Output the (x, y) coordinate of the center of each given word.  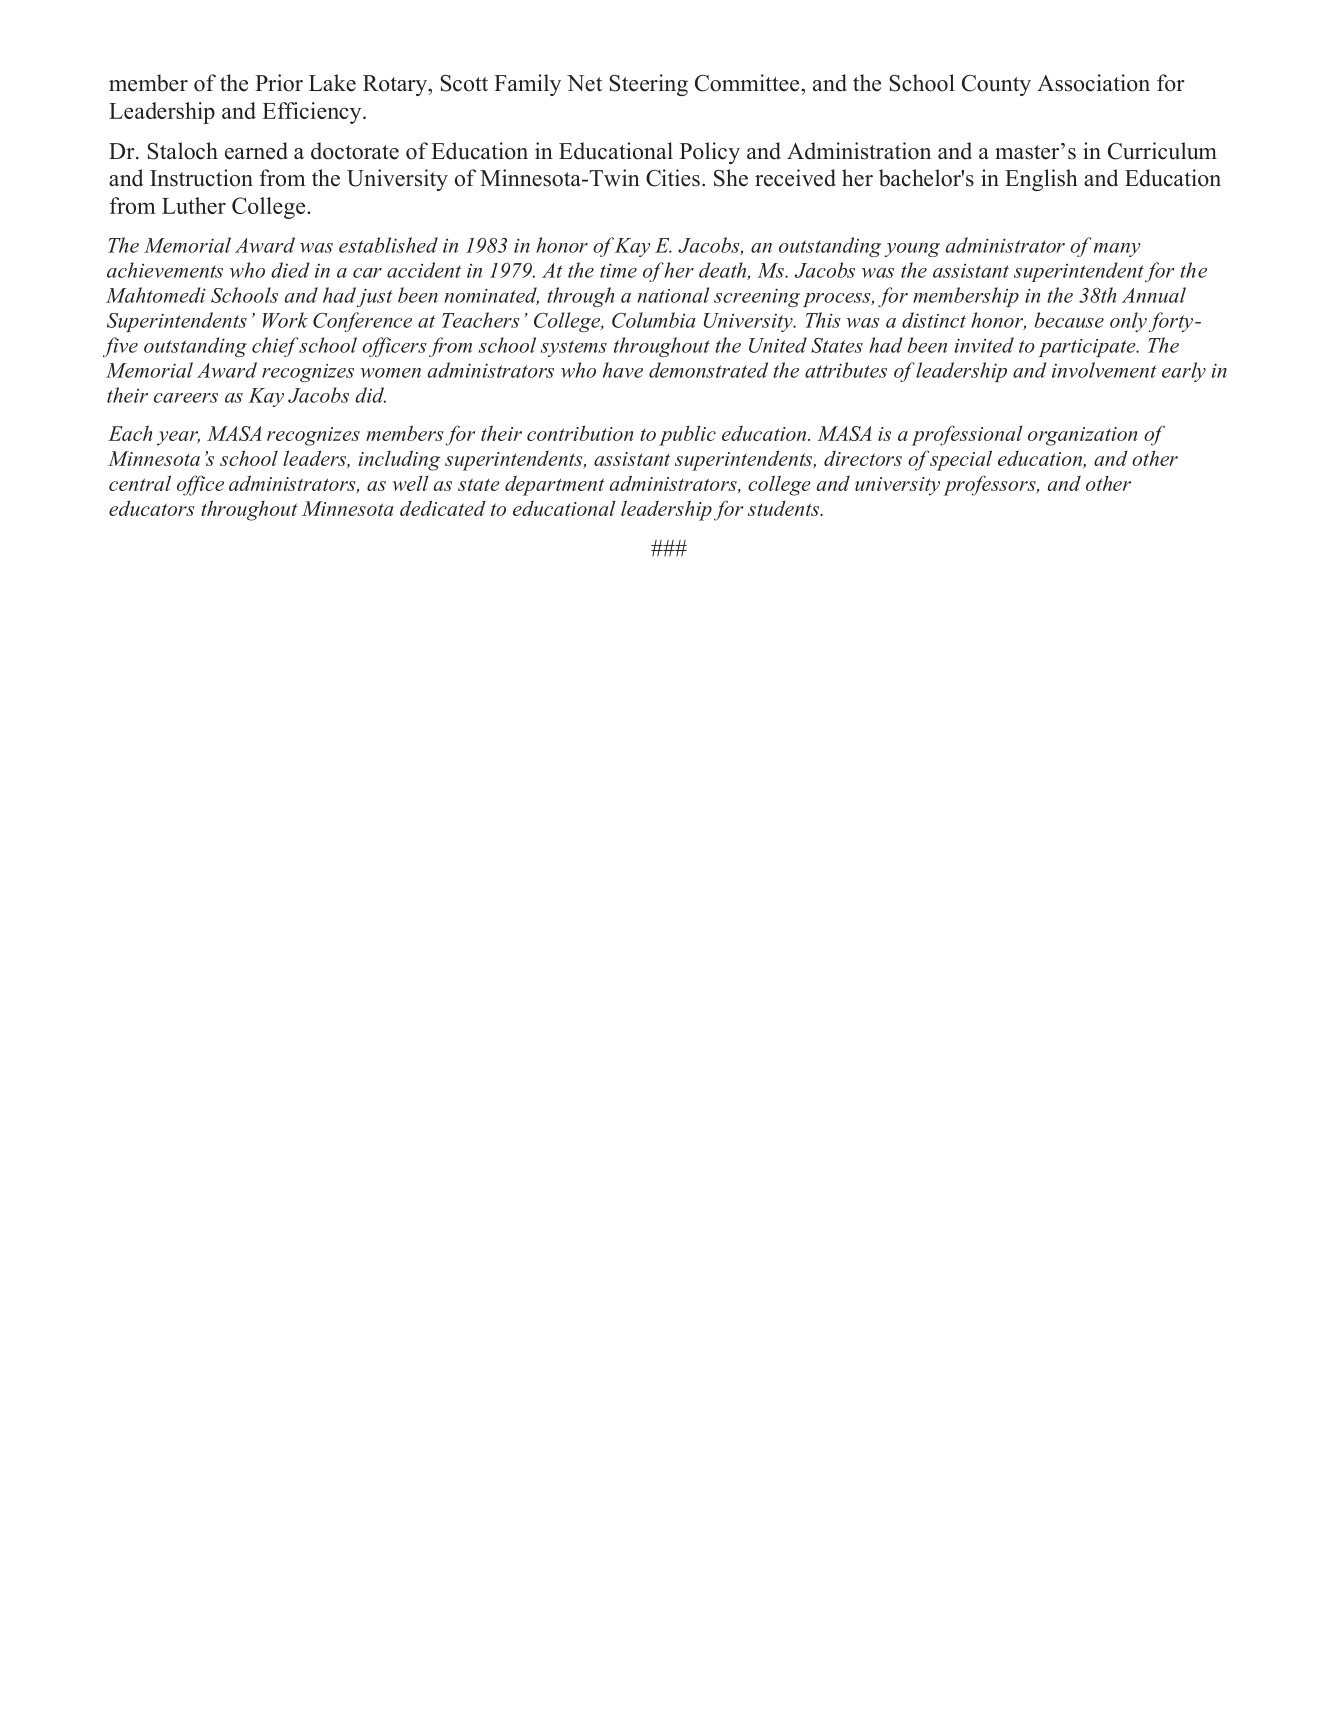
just (375, 297)
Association (1093, 83)
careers (186, 398)
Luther (194, 205)
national (673, 295)
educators (152, 508)
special (961, 460)
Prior (279, 83)
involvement (1104, 370)
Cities (673, 178)
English (1041, 180)
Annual (1154, 295)
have (623, 370)
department (555, 486)
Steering (649, 85)
